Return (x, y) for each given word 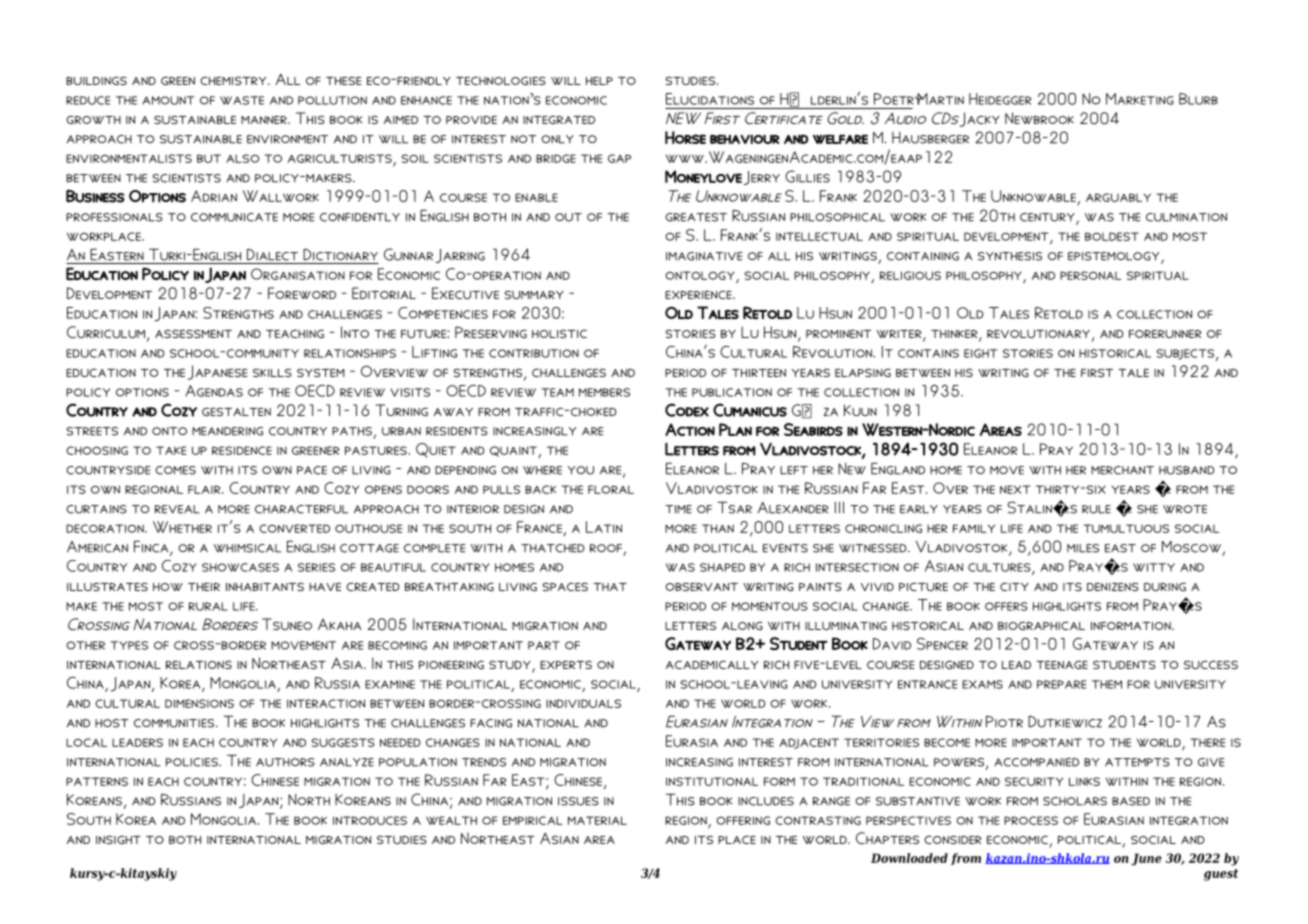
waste (242, 100)
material (597, 820)
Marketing (1140, 99)
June (1146, 859)
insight (118, 839)
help (599, 81)
